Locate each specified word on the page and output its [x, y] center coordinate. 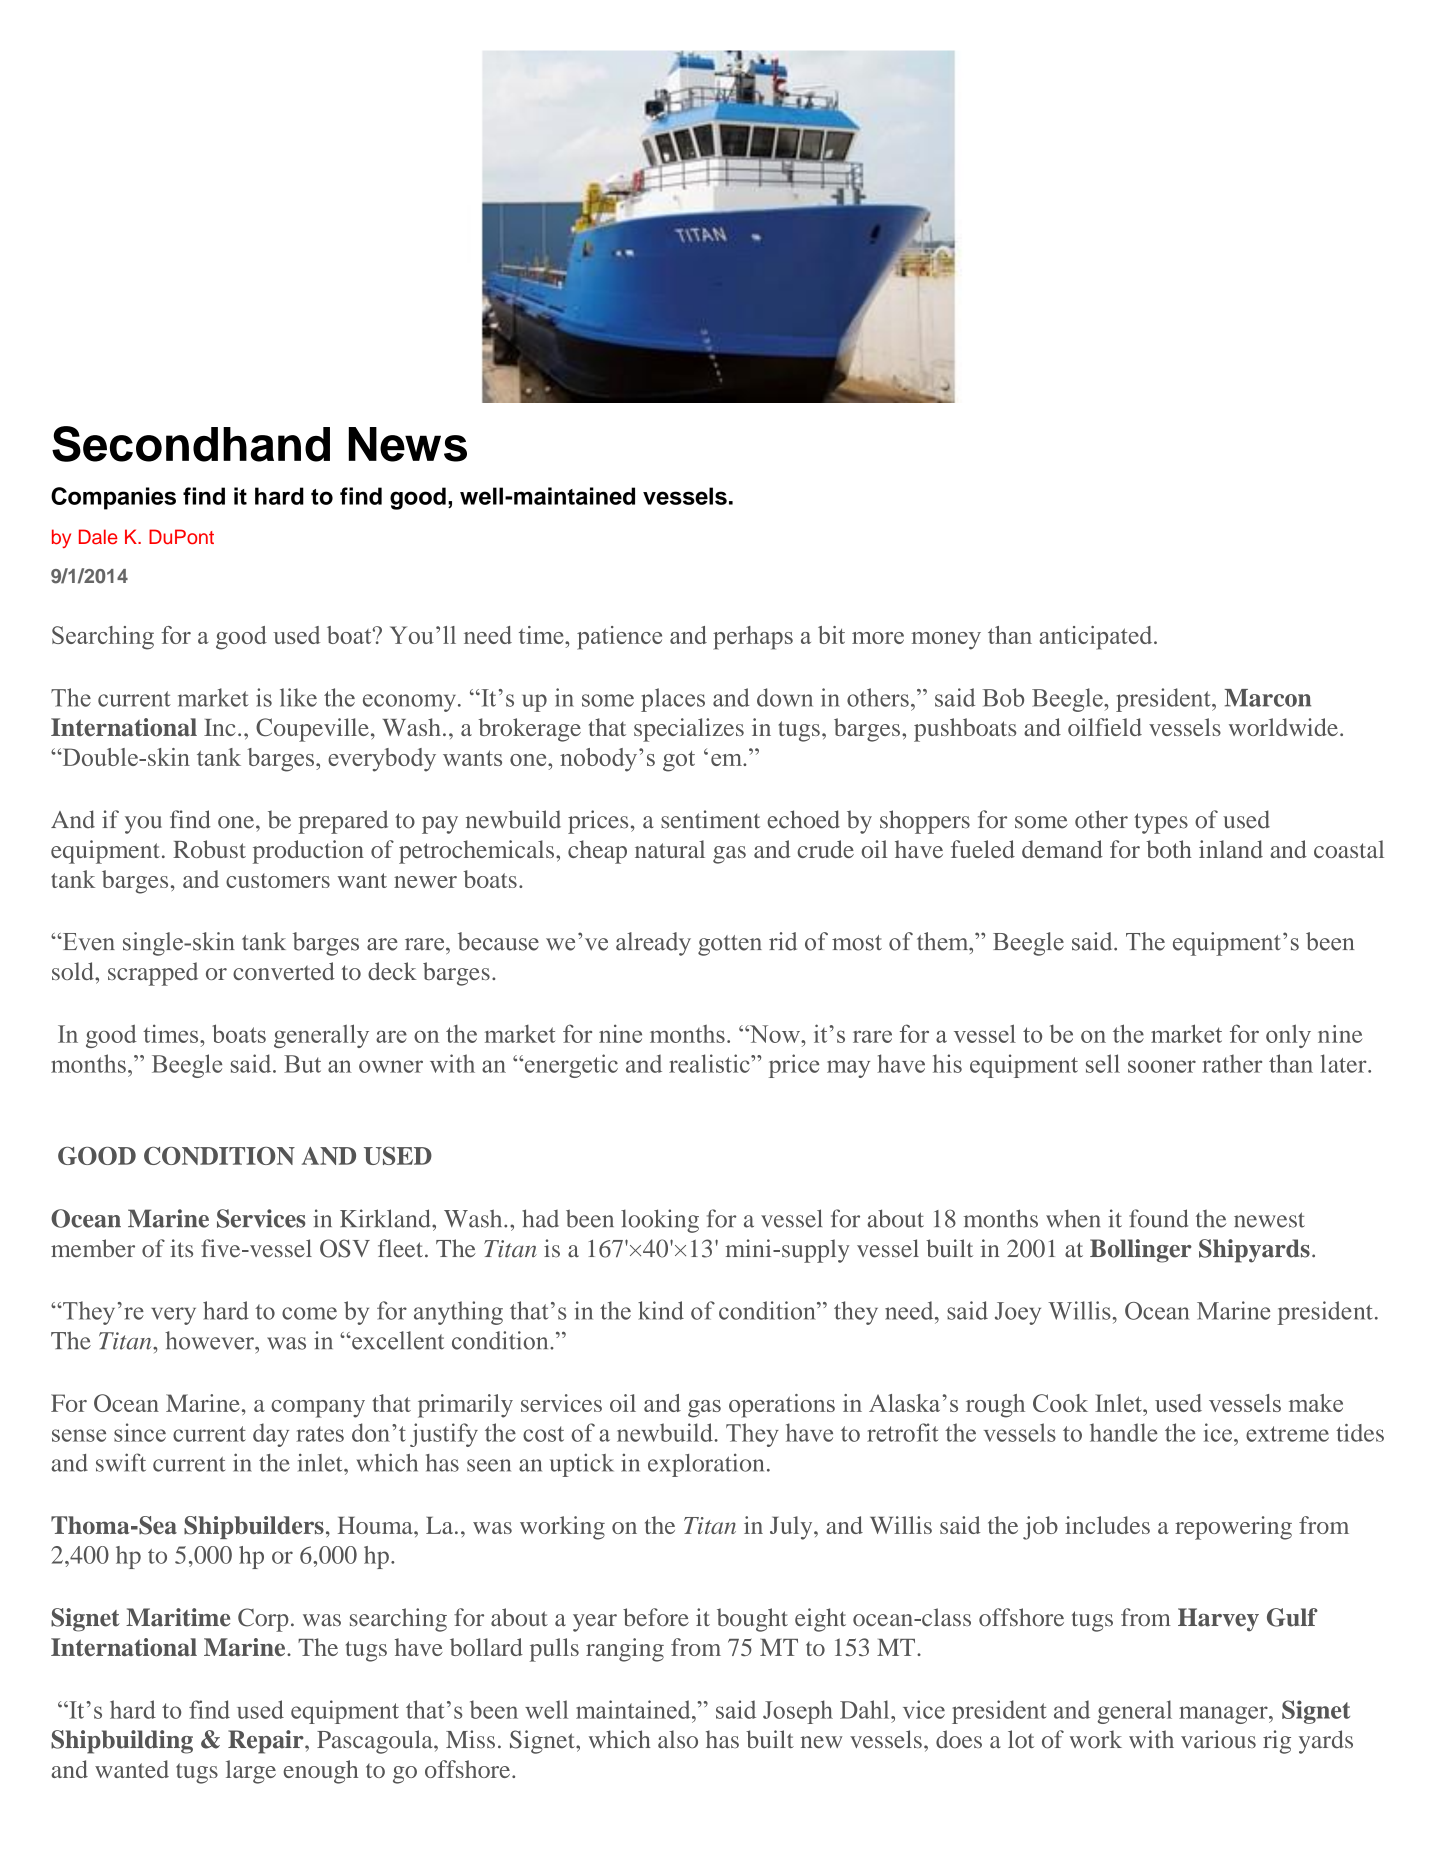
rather [1232, 1063]
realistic [710, 1063]
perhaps [753, 638]
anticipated [1097, 638]
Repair [267, 1742]
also [678, 1739]
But [302, 1064]
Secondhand [191, 444]
